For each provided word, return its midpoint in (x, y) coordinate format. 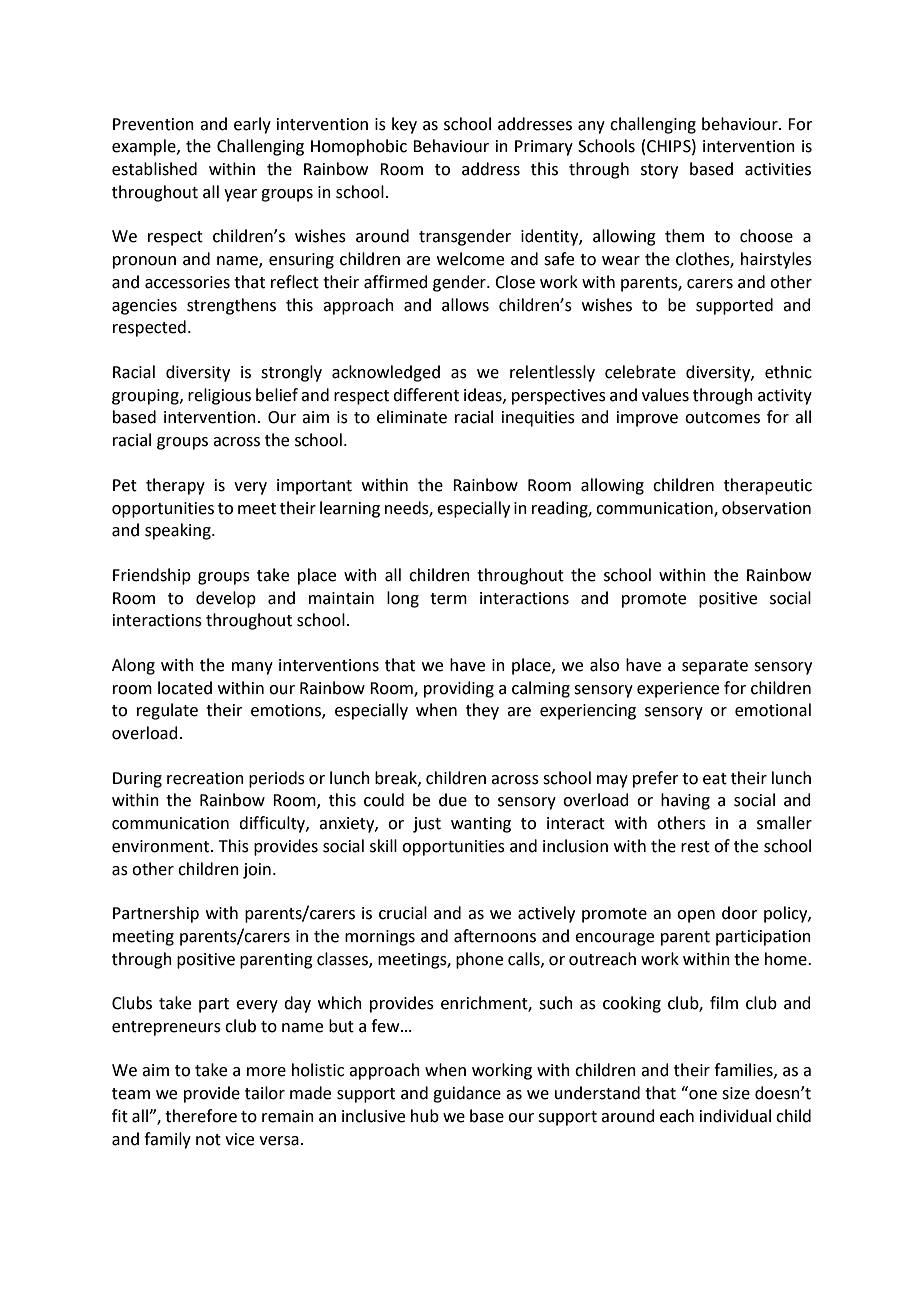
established (154, 169)
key (404, 125)
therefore (201, 1116)
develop (226, 599)
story (659, 171)
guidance (467, 1094)
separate (715, 667)
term (448, 599)
